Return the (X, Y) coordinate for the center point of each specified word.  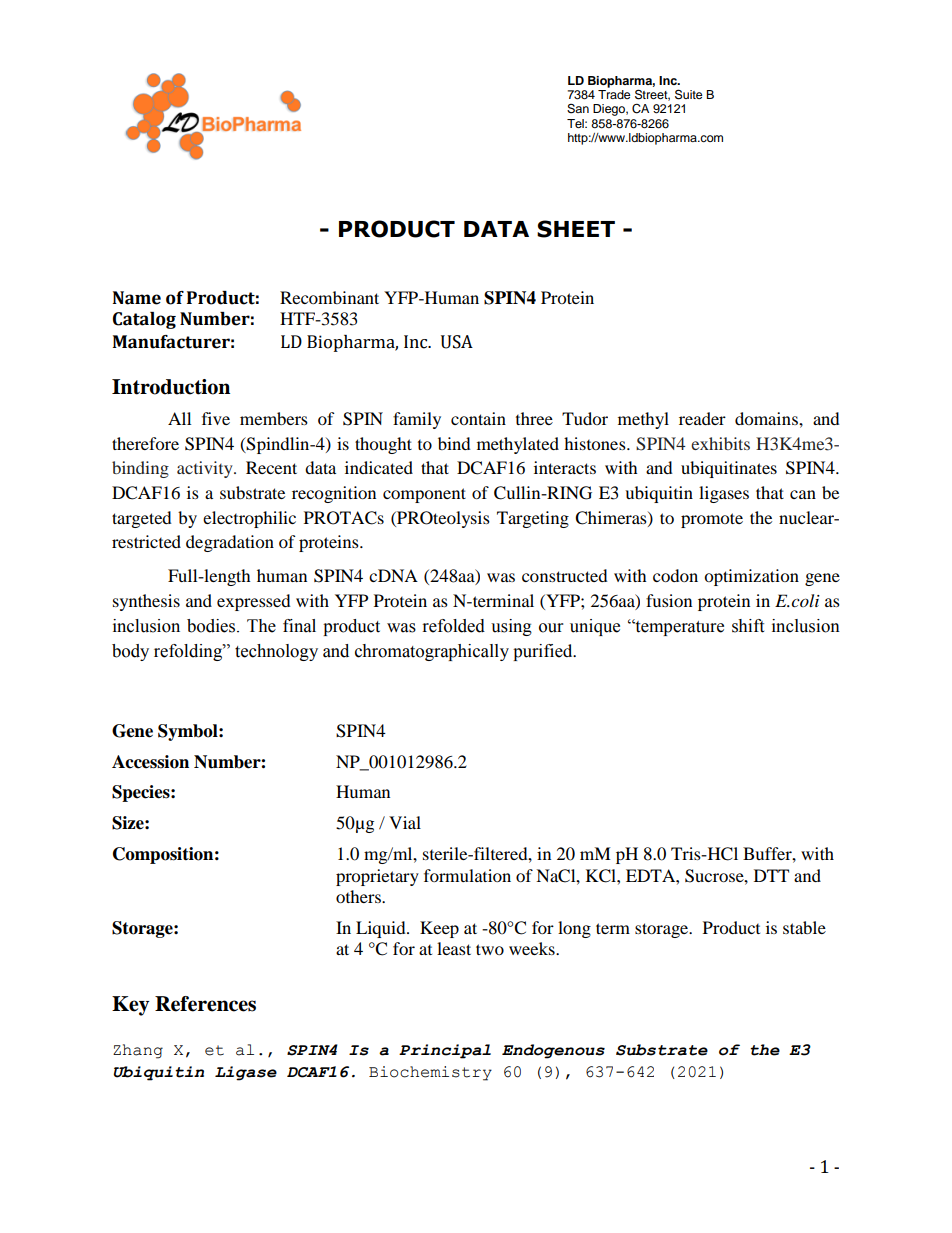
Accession (150, 762)
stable (804, 927)
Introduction (171, 387)
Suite (689, 94)
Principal (445, 1051)
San (578, 109)
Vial (405, 822)
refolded (454, 626)
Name (137, 298)
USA (457, 342)
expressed (254, 602)
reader (702, 418)
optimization (751, 577)
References (205, 1004)
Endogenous (553, 1051)
